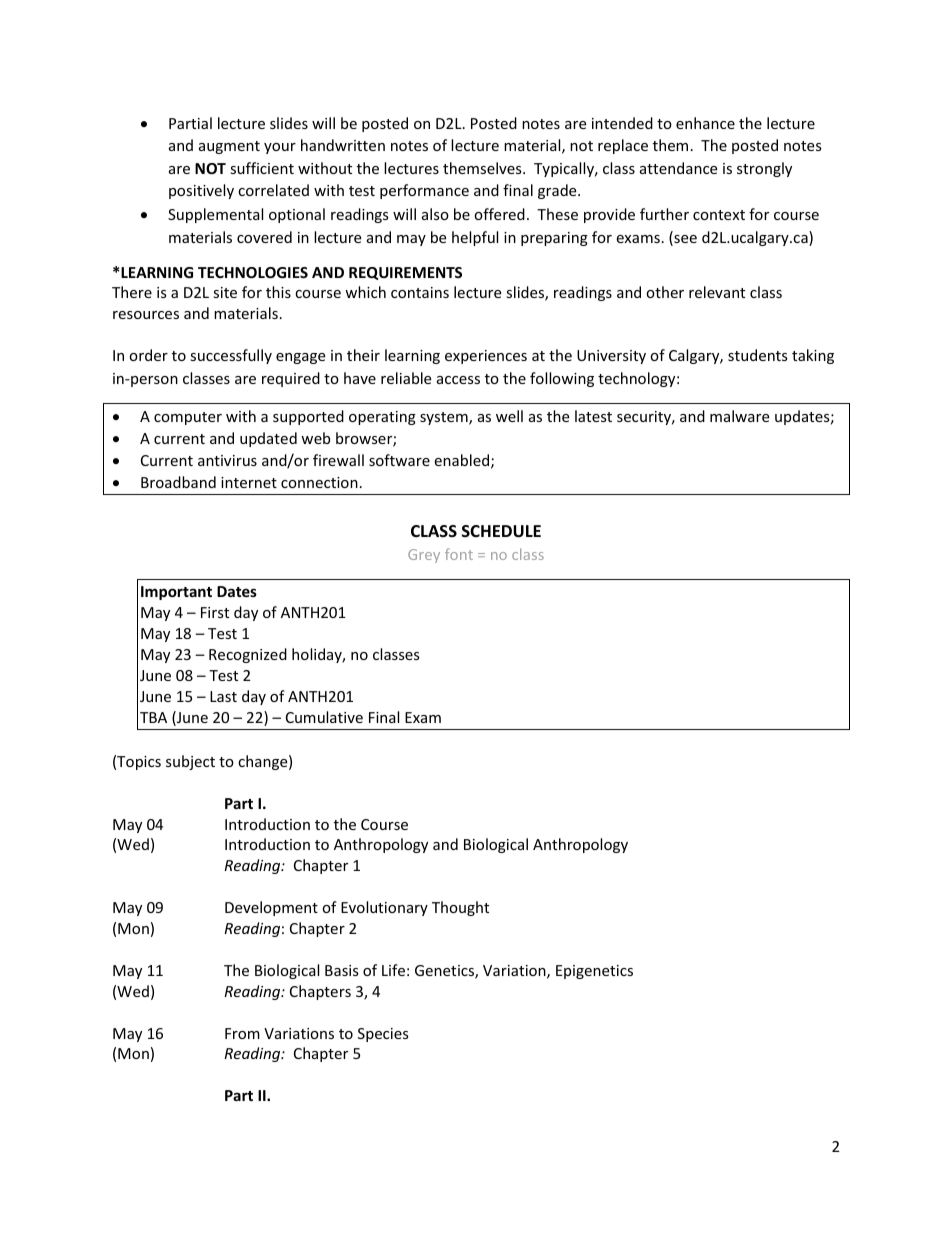 This screenshot has width=952, height=1233. Describe the element at coordinates (383, 1035) in the screenshot. I see `Species` at that location.
